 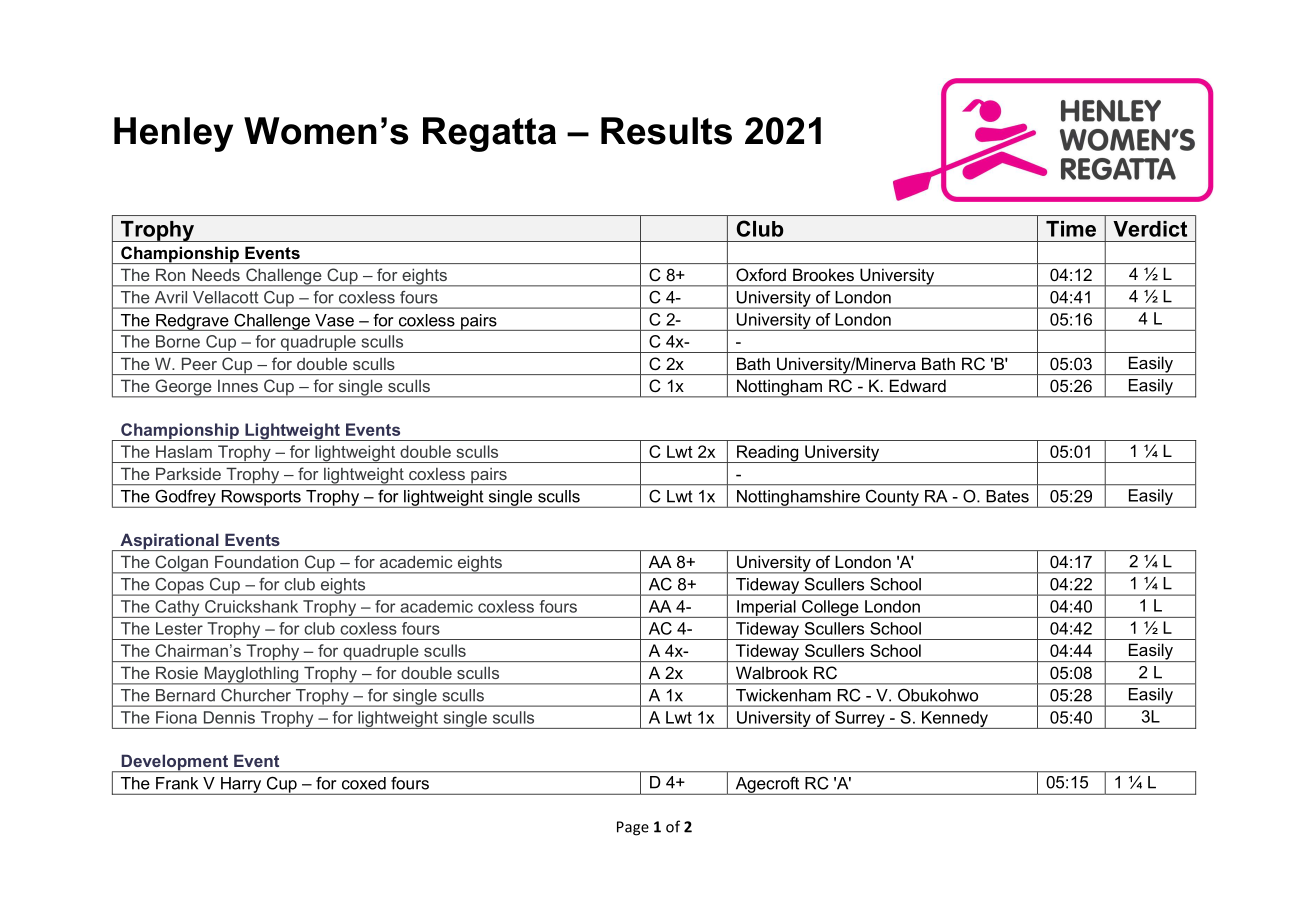 I want to click on Time, so click(x=1071, y=229).
